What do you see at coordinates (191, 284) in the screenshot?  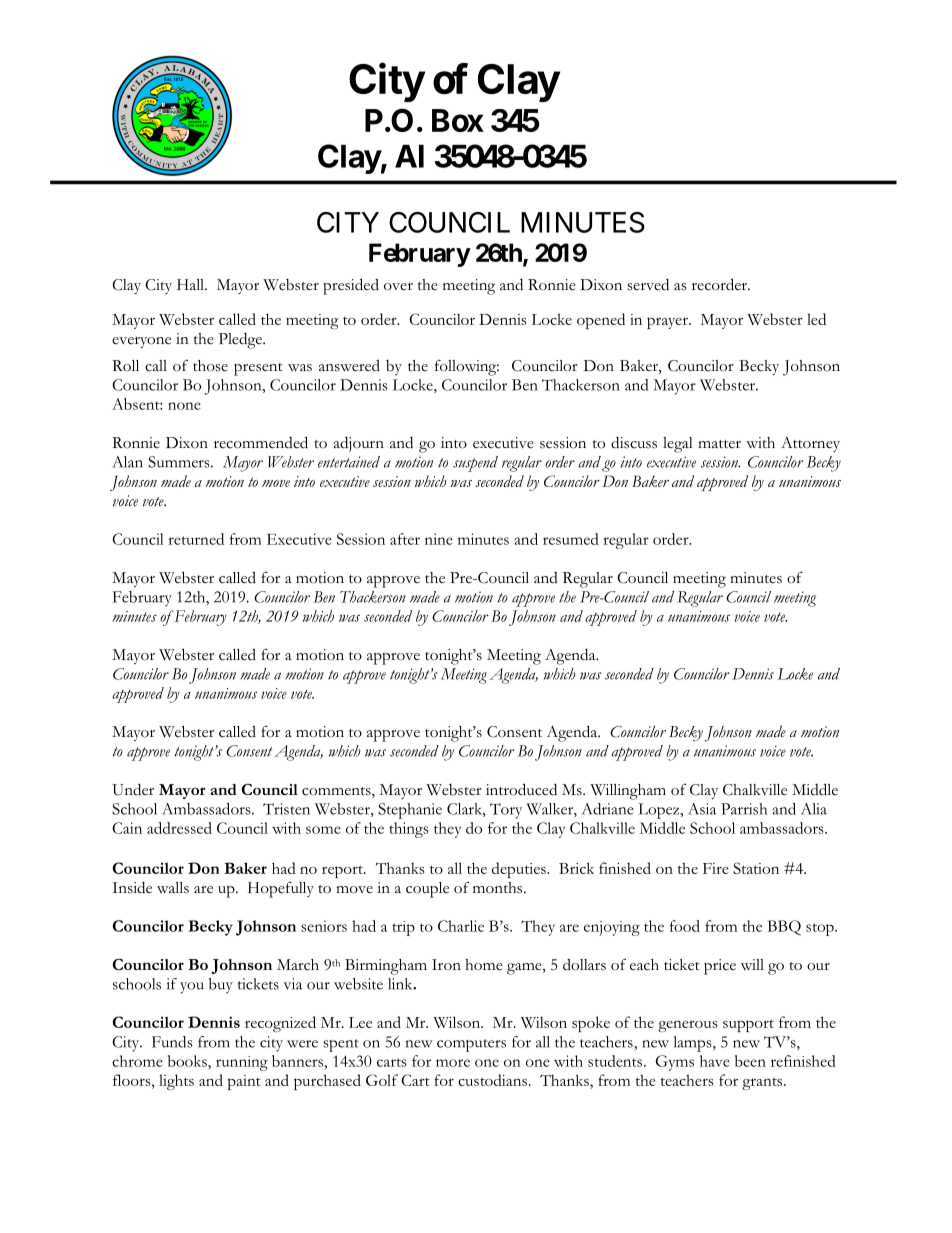 I see `Hall` at bounding box center [191, 284].
